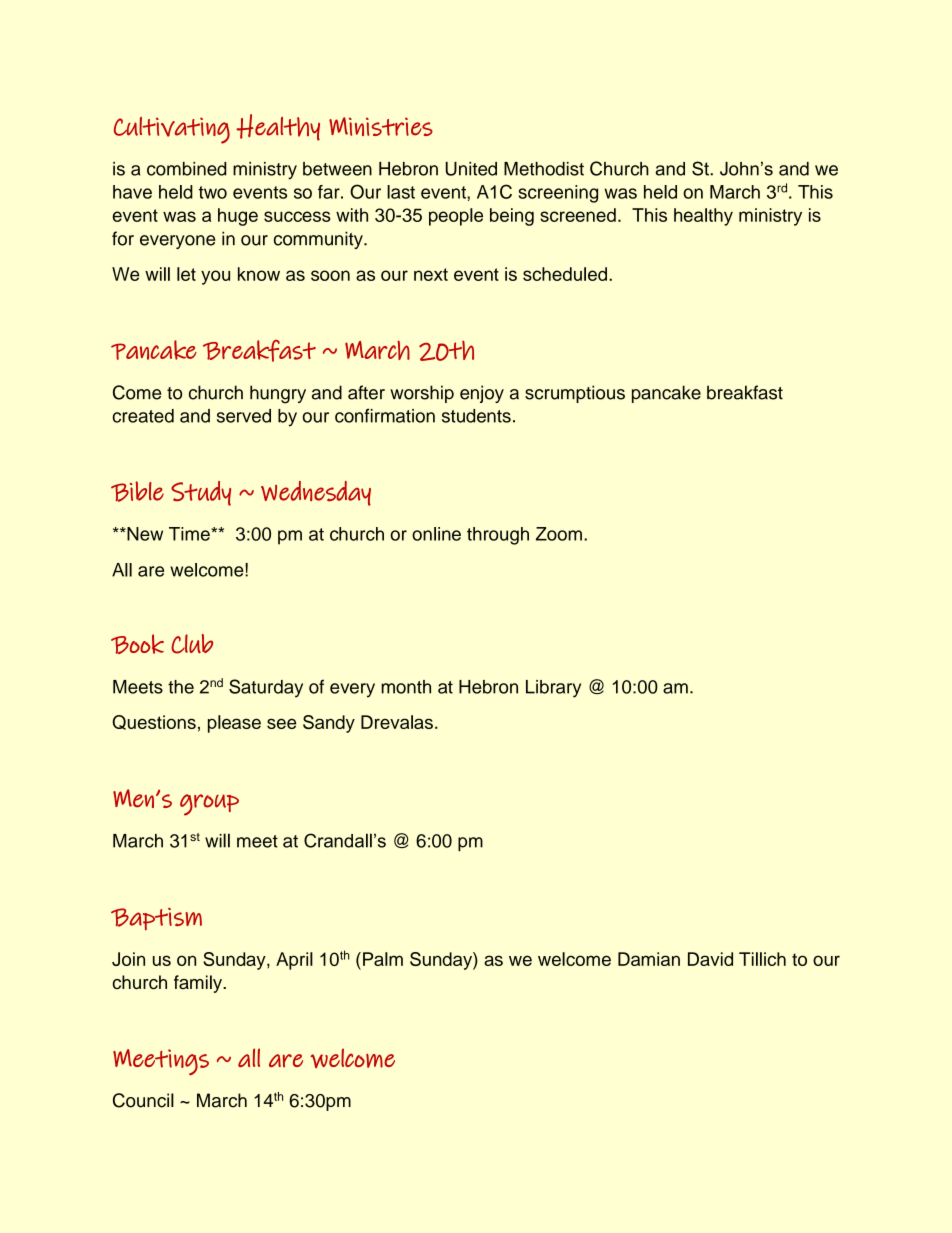  Describe the element at coordinates (244, 416) in the screenshot. I see `served` at that location.
